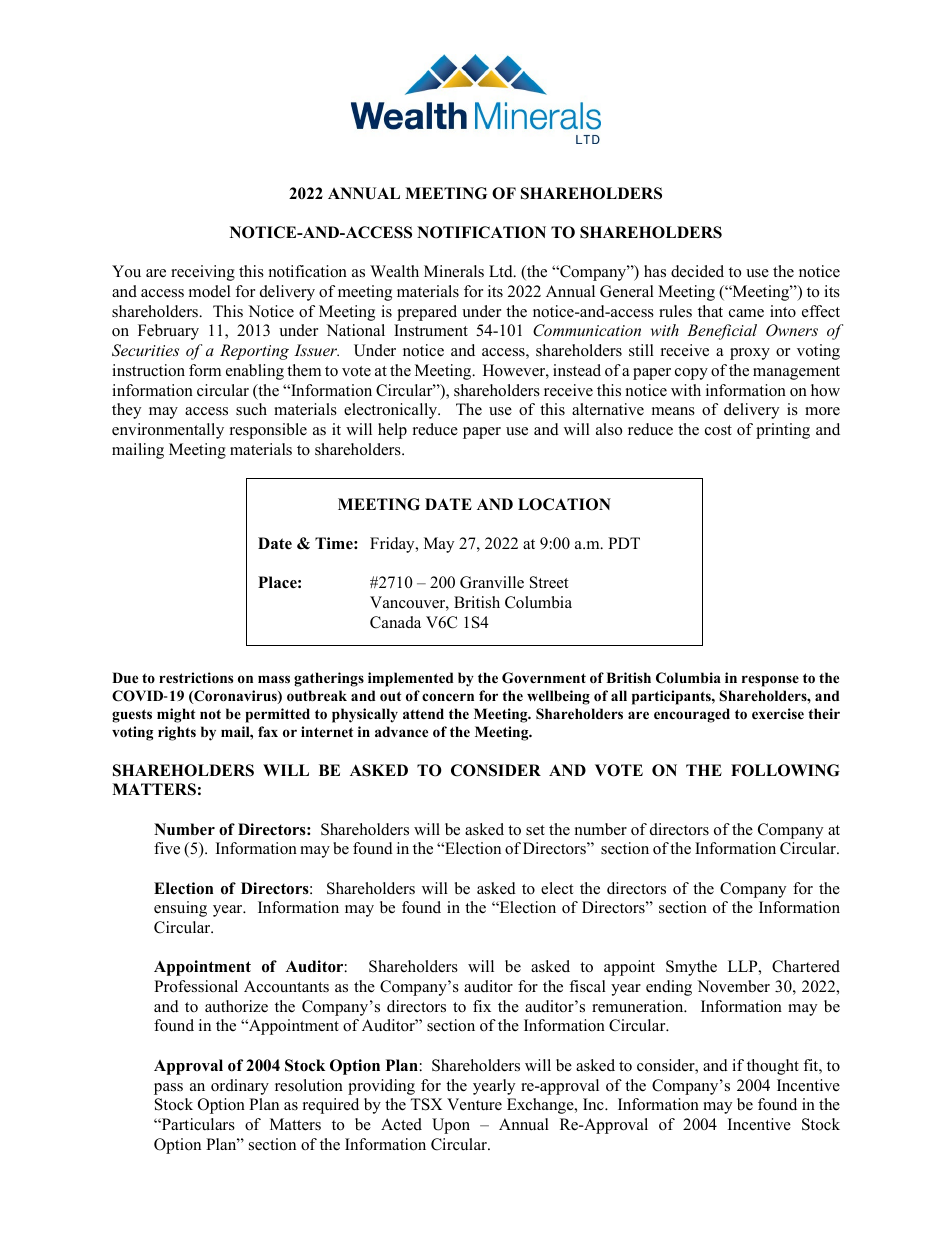 This image has height=1233, width=952. I want to click on Smythe, so click(691, 968).
